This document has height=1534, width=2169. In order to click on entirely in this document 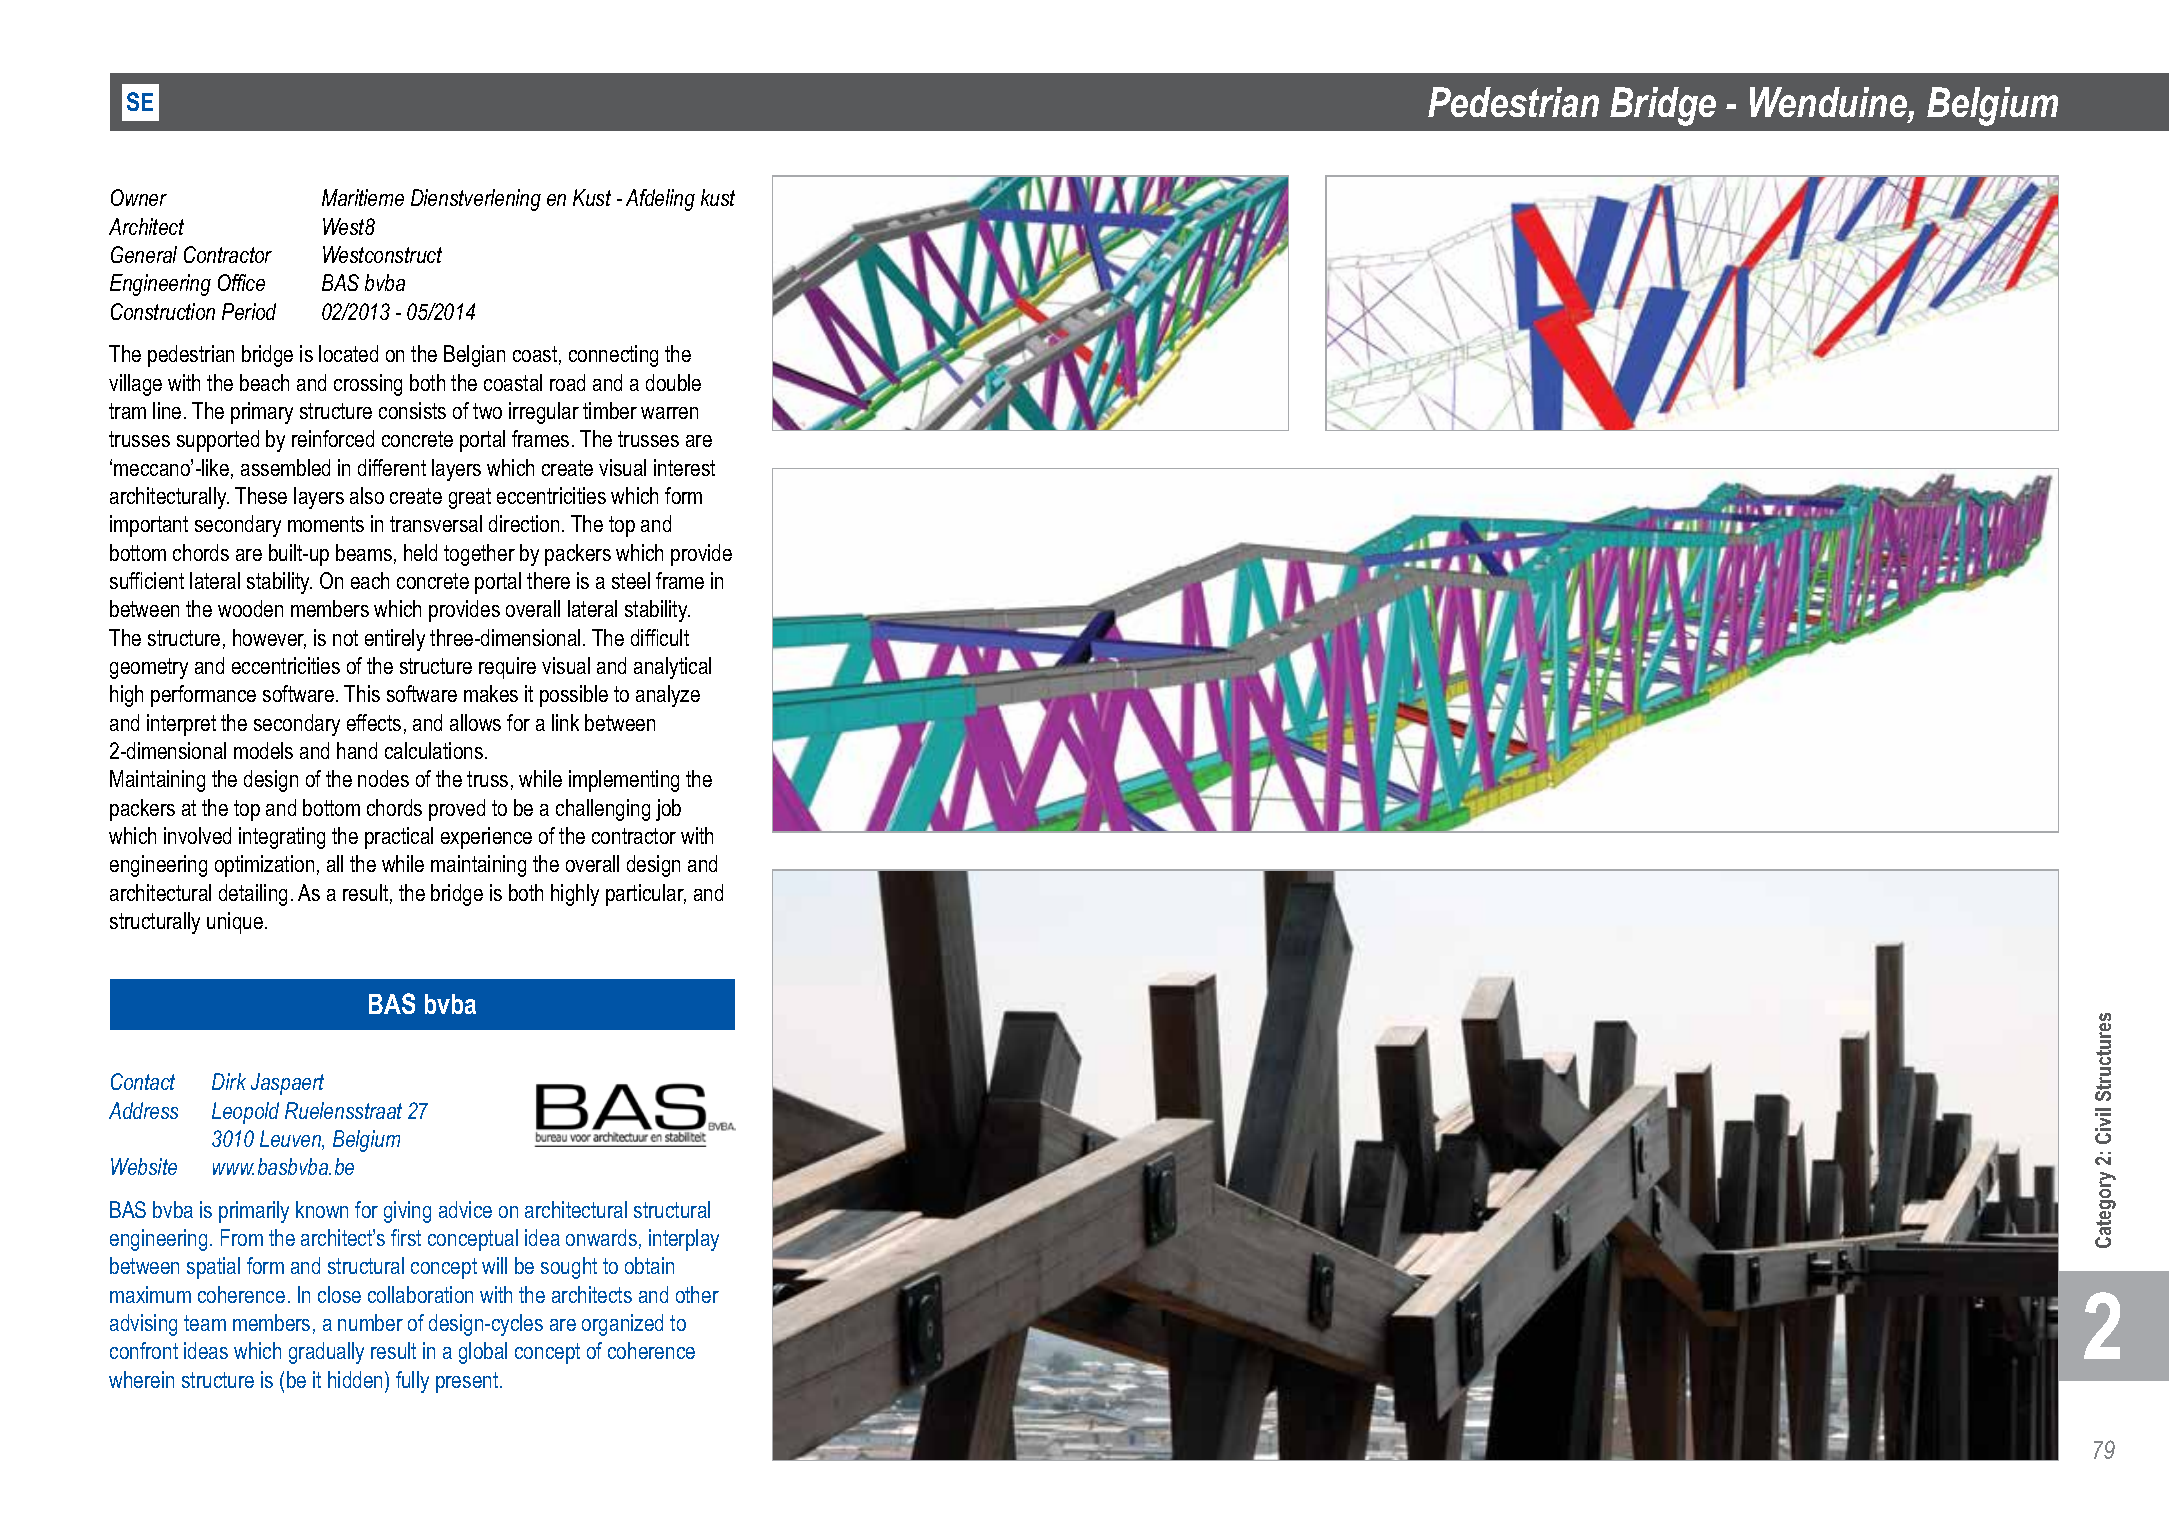, I will do `click(395, 640)`.
